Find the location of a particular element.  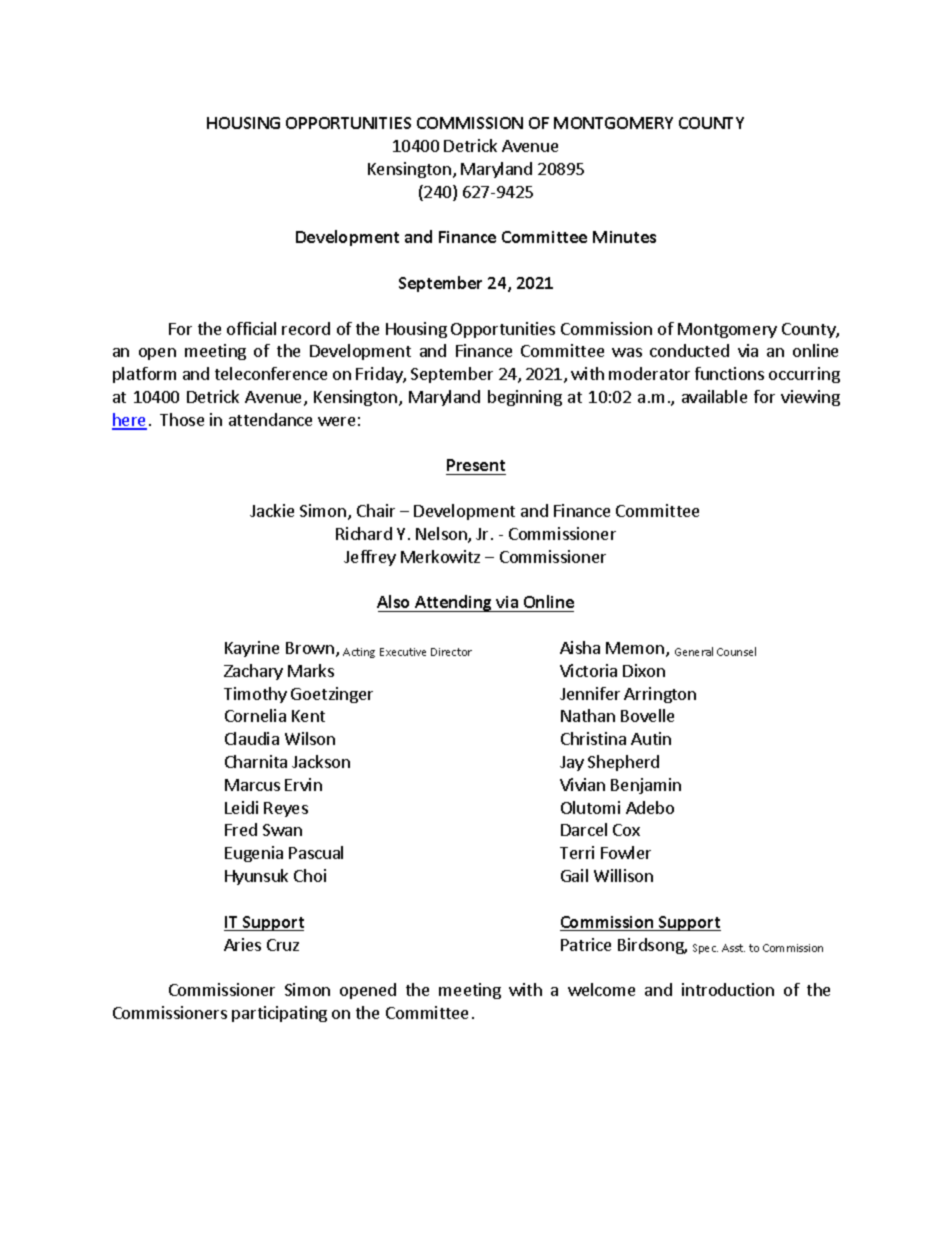

Present is located at coordinates (476, 467).
